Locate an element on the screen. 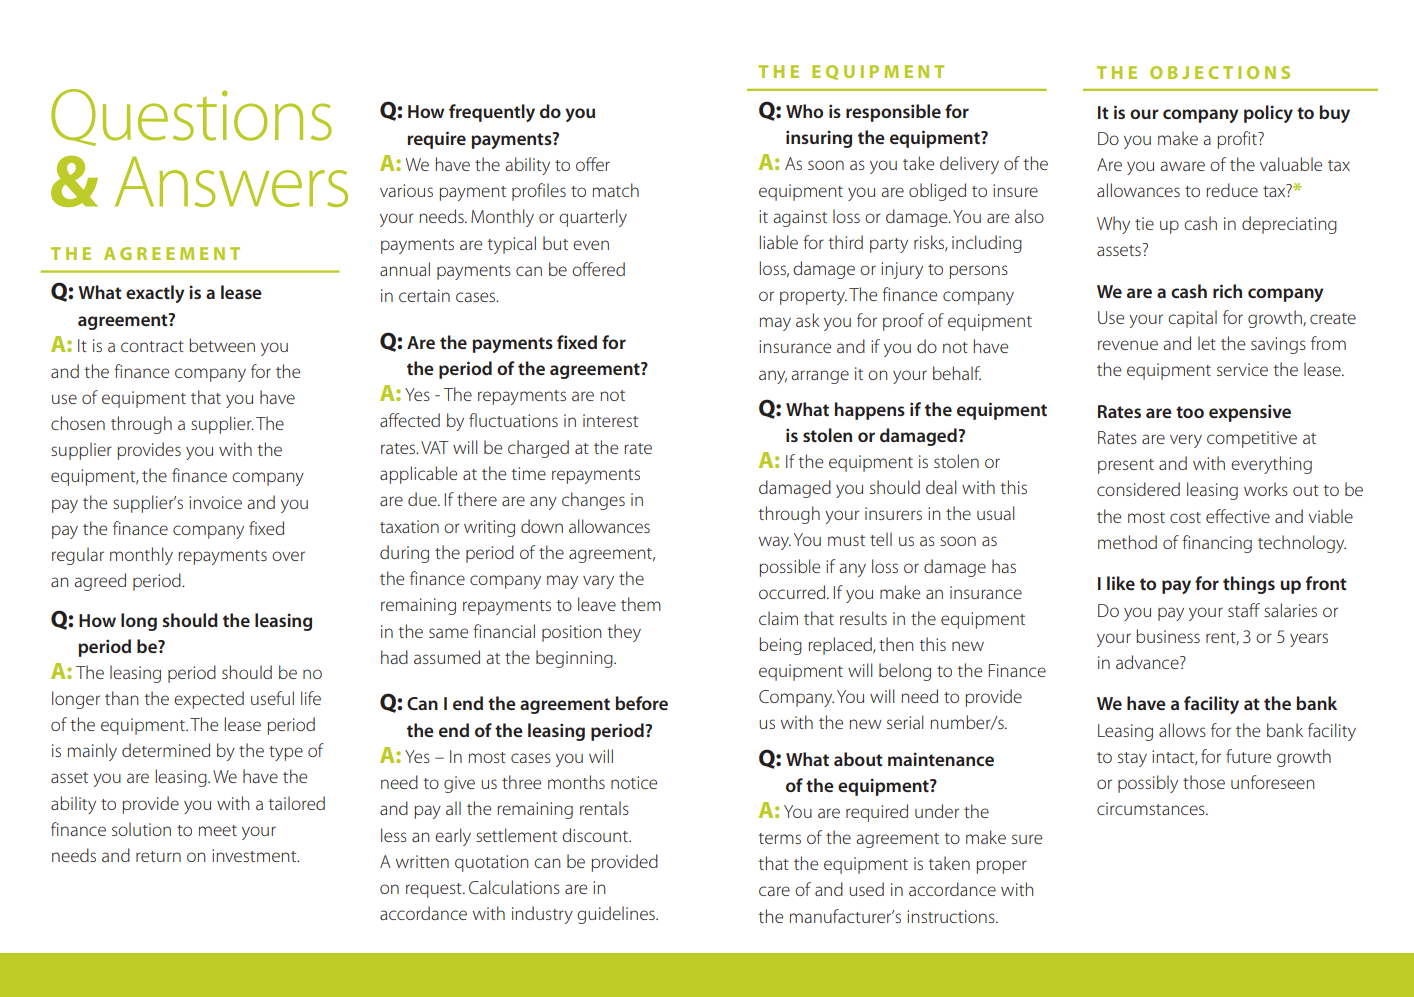 This screenshot has width=1414, height=997. instructions is located at coordinates (952, 916).
